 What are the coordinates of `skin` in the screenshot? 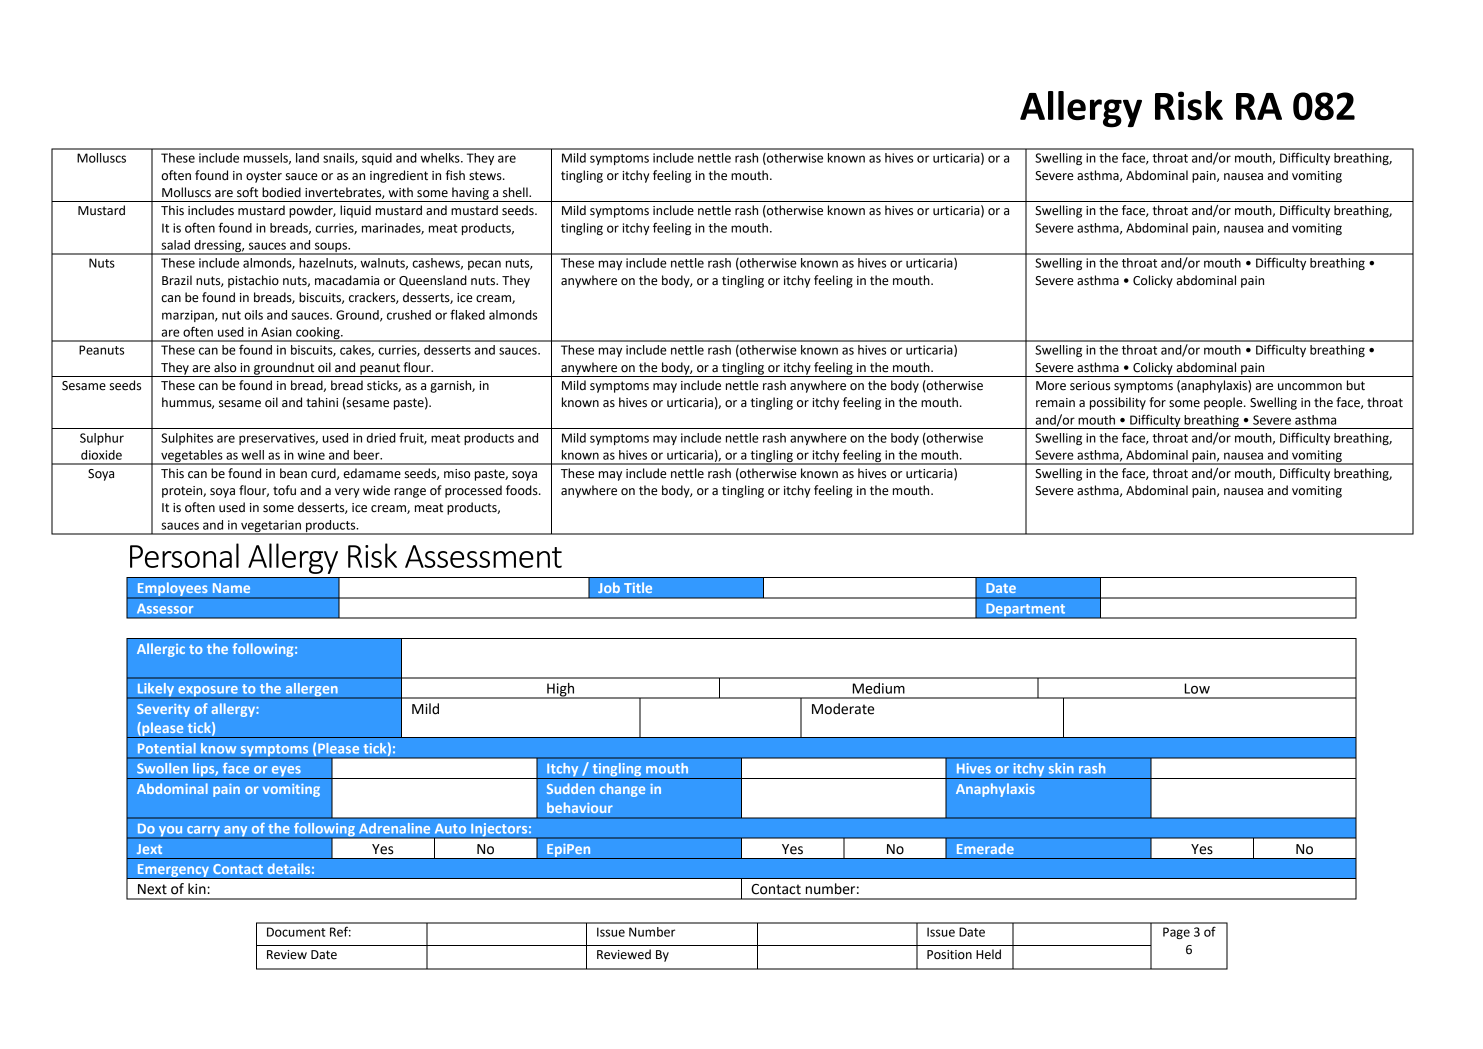 It's located at (1061, 768).
